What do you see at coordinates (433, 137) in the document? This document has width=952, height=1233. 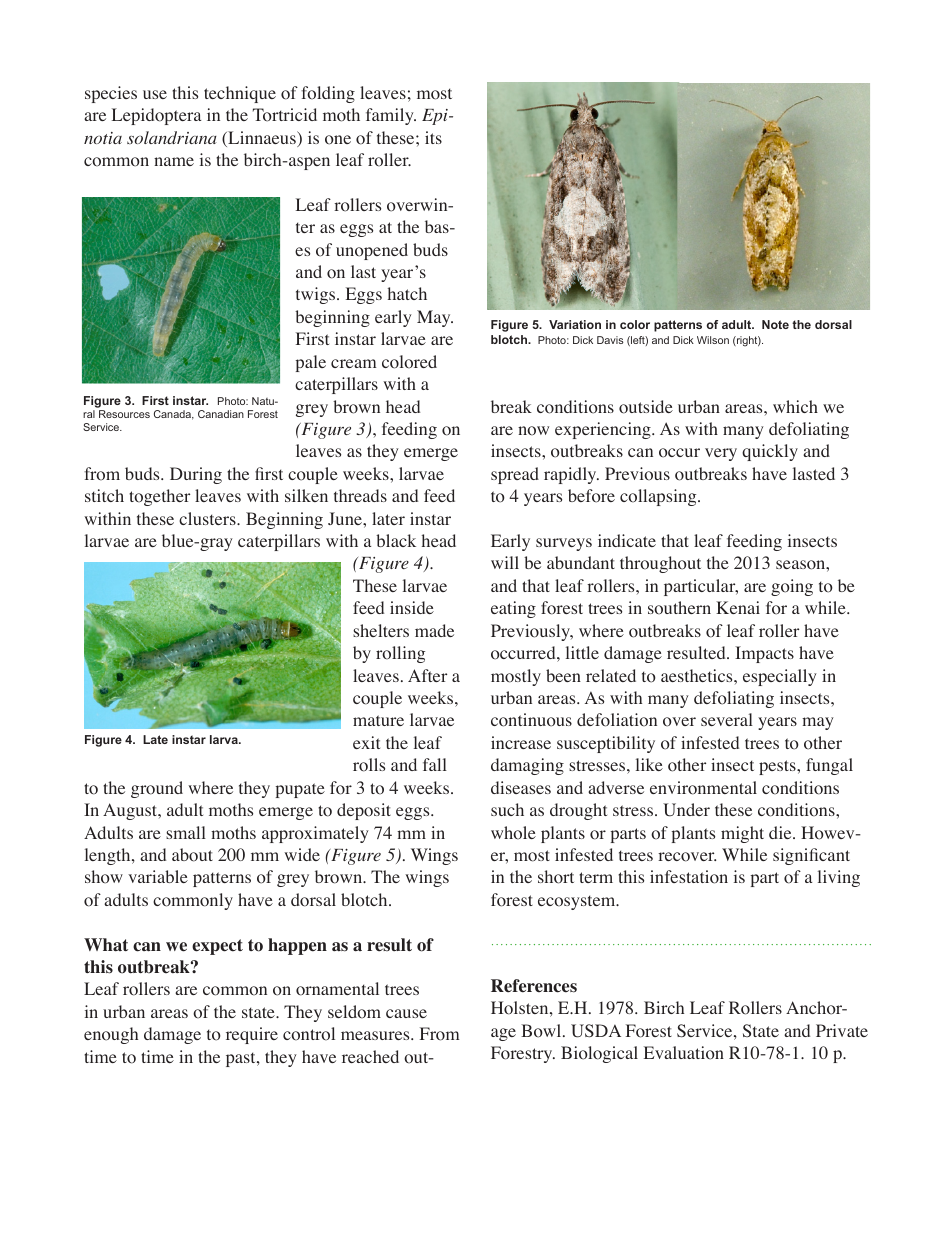 I see `its` at bounding box center [433, 137].
